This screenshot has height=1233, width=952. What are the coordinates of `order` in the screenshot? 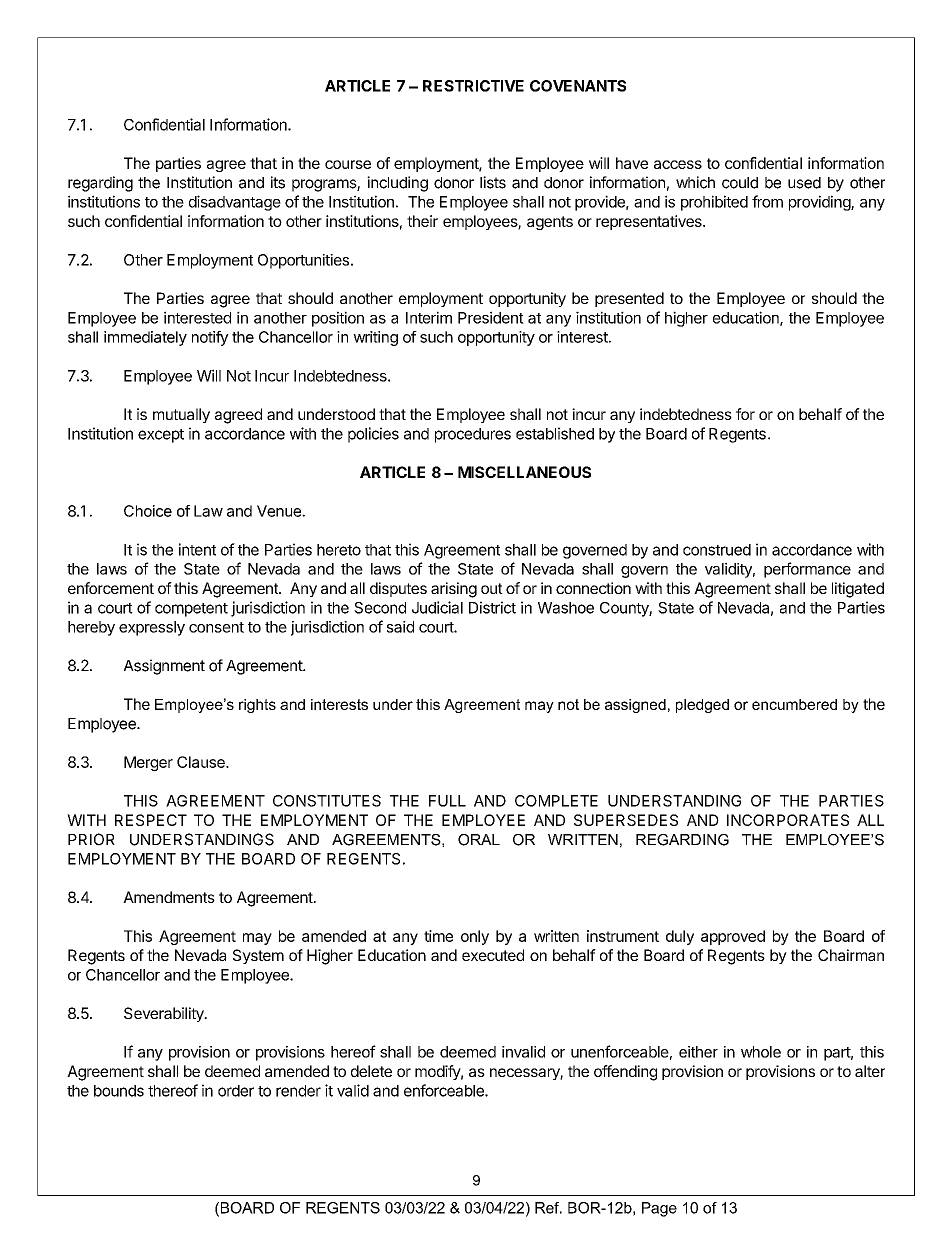 It's located at (236, 1091).
